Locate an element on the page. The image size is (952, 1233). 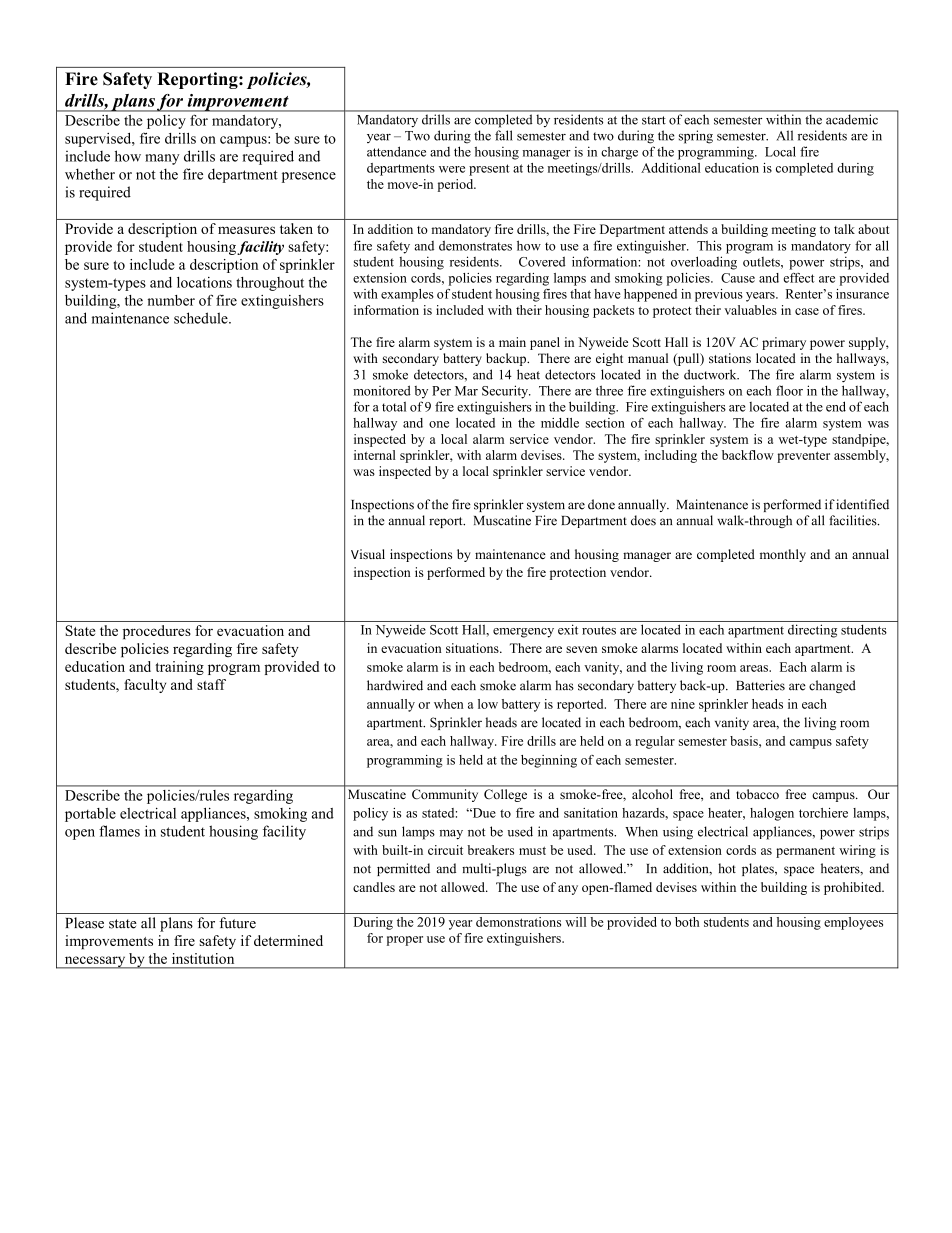
panel is located at coordinates (545, 343).
